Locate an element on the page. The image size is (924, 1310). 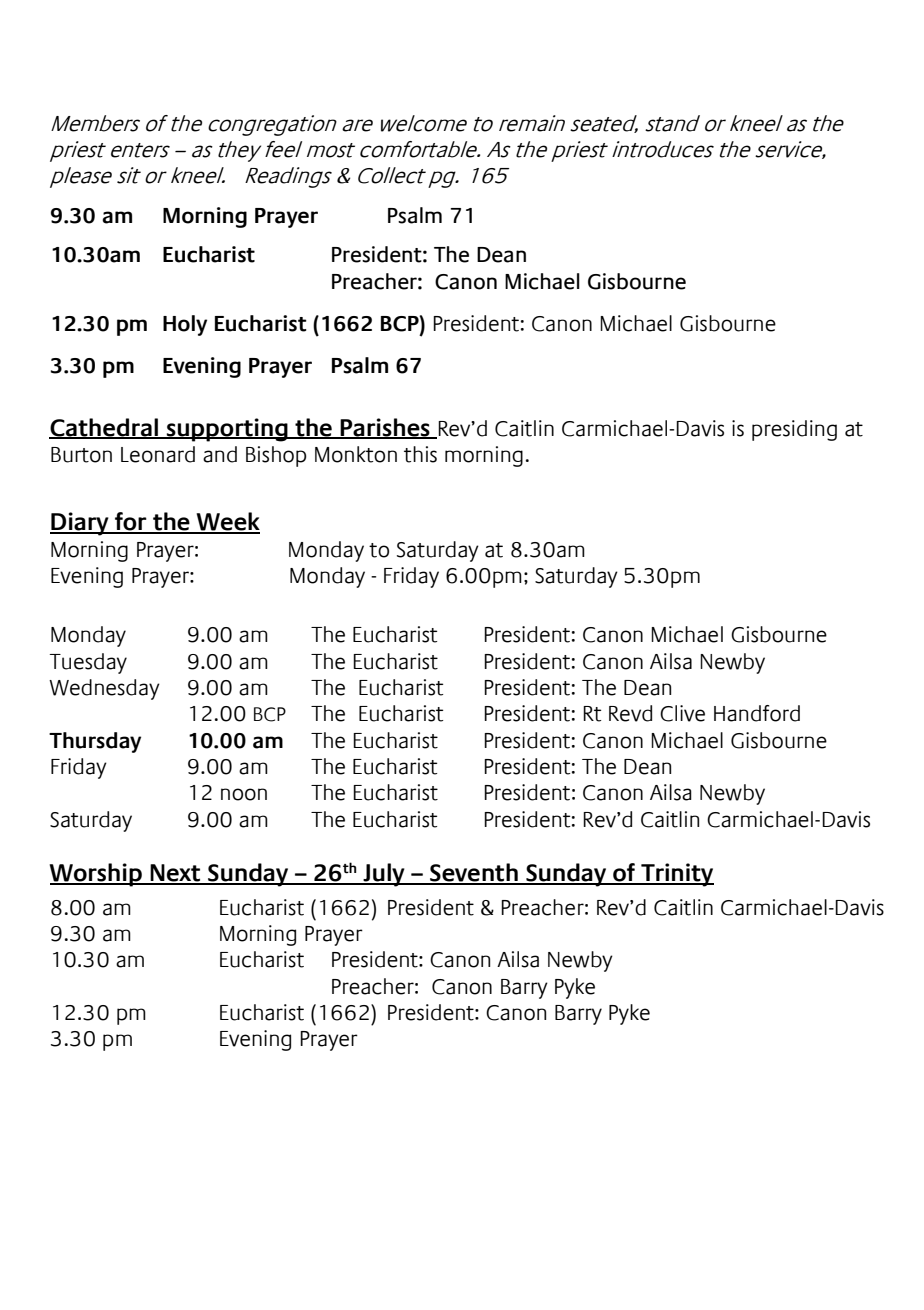
Week is located at coordinates (227, 522).
